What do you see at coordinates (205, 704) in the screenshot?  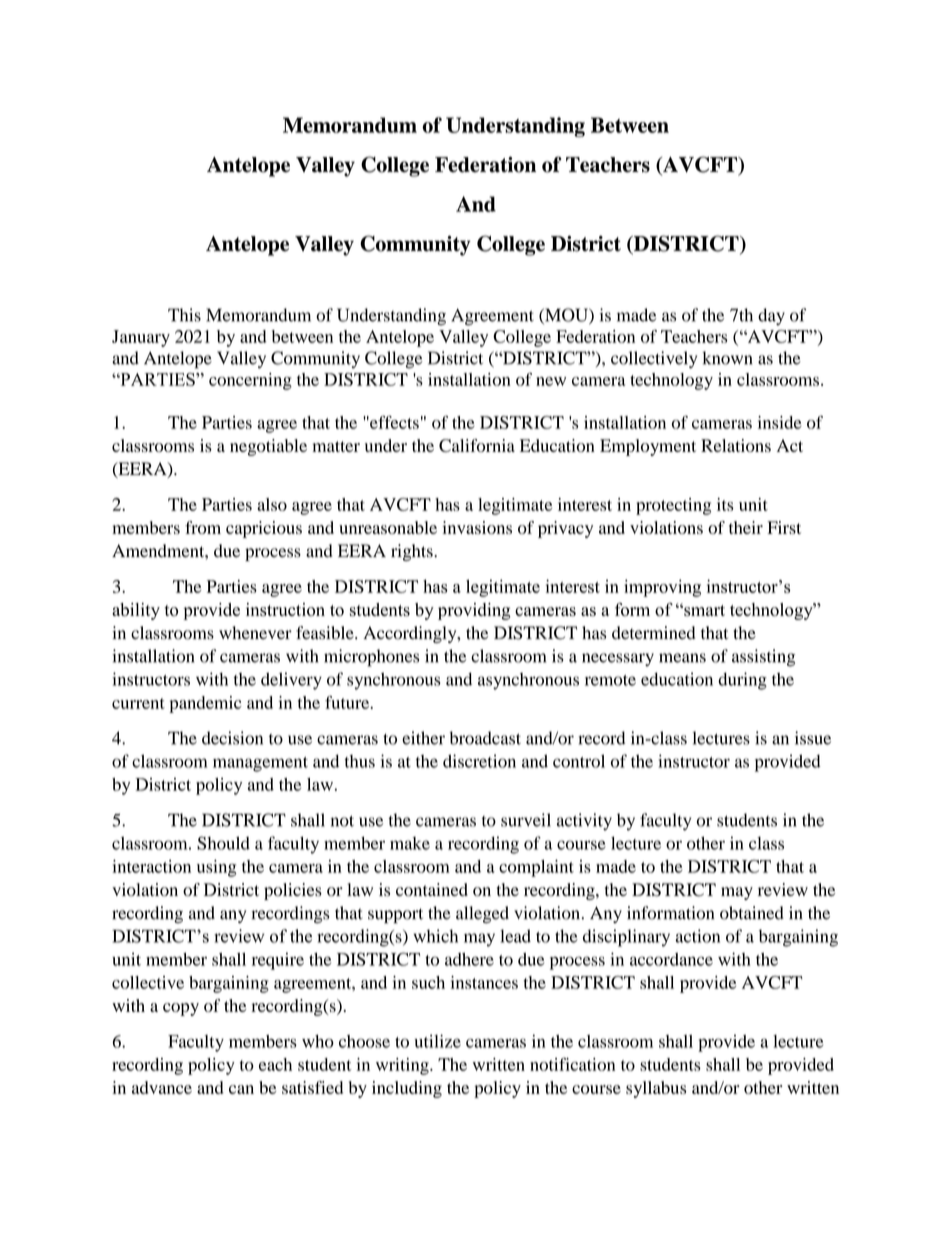 I see `pandemic` at bounding box center [205, 704].
